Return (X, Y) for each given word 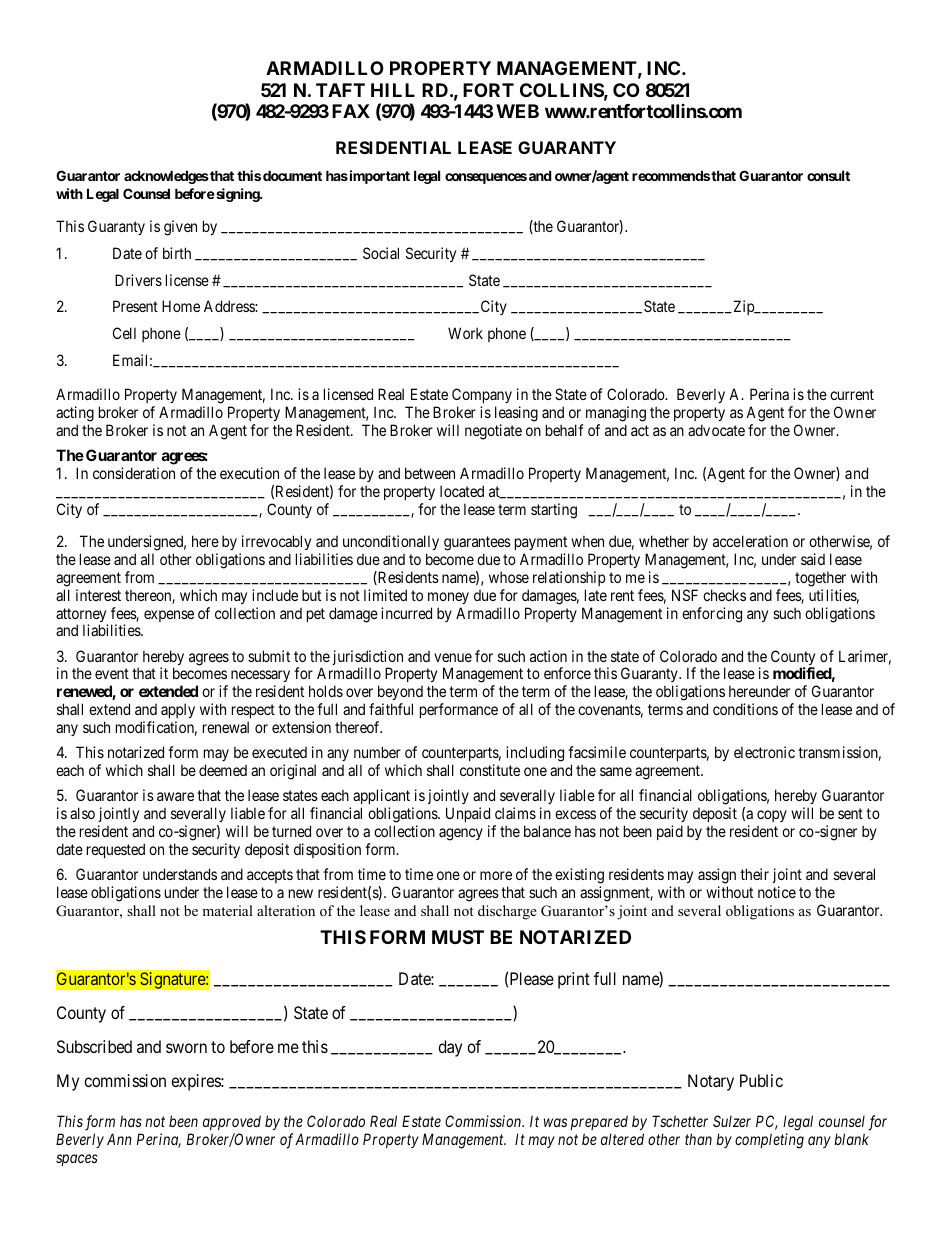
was (555, 1122)
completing (769, 1141)
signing (237, 195)
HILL (393, 90)
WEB (517, 111)
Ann (119, 1139)
